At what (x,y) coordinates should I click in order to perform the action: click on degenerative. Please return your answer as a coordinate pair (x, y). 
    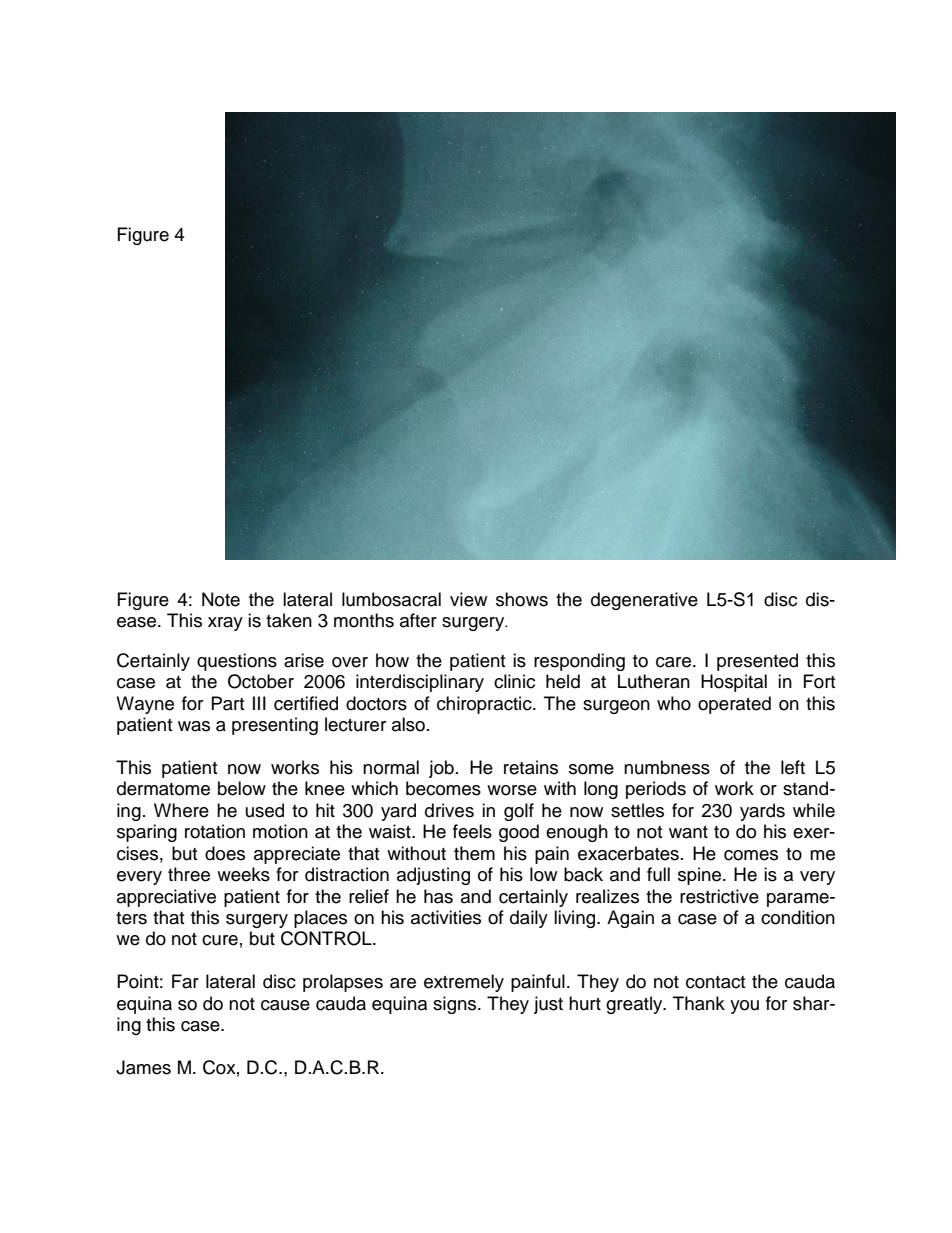
    Looking at the image, I should click on (644, 601).
